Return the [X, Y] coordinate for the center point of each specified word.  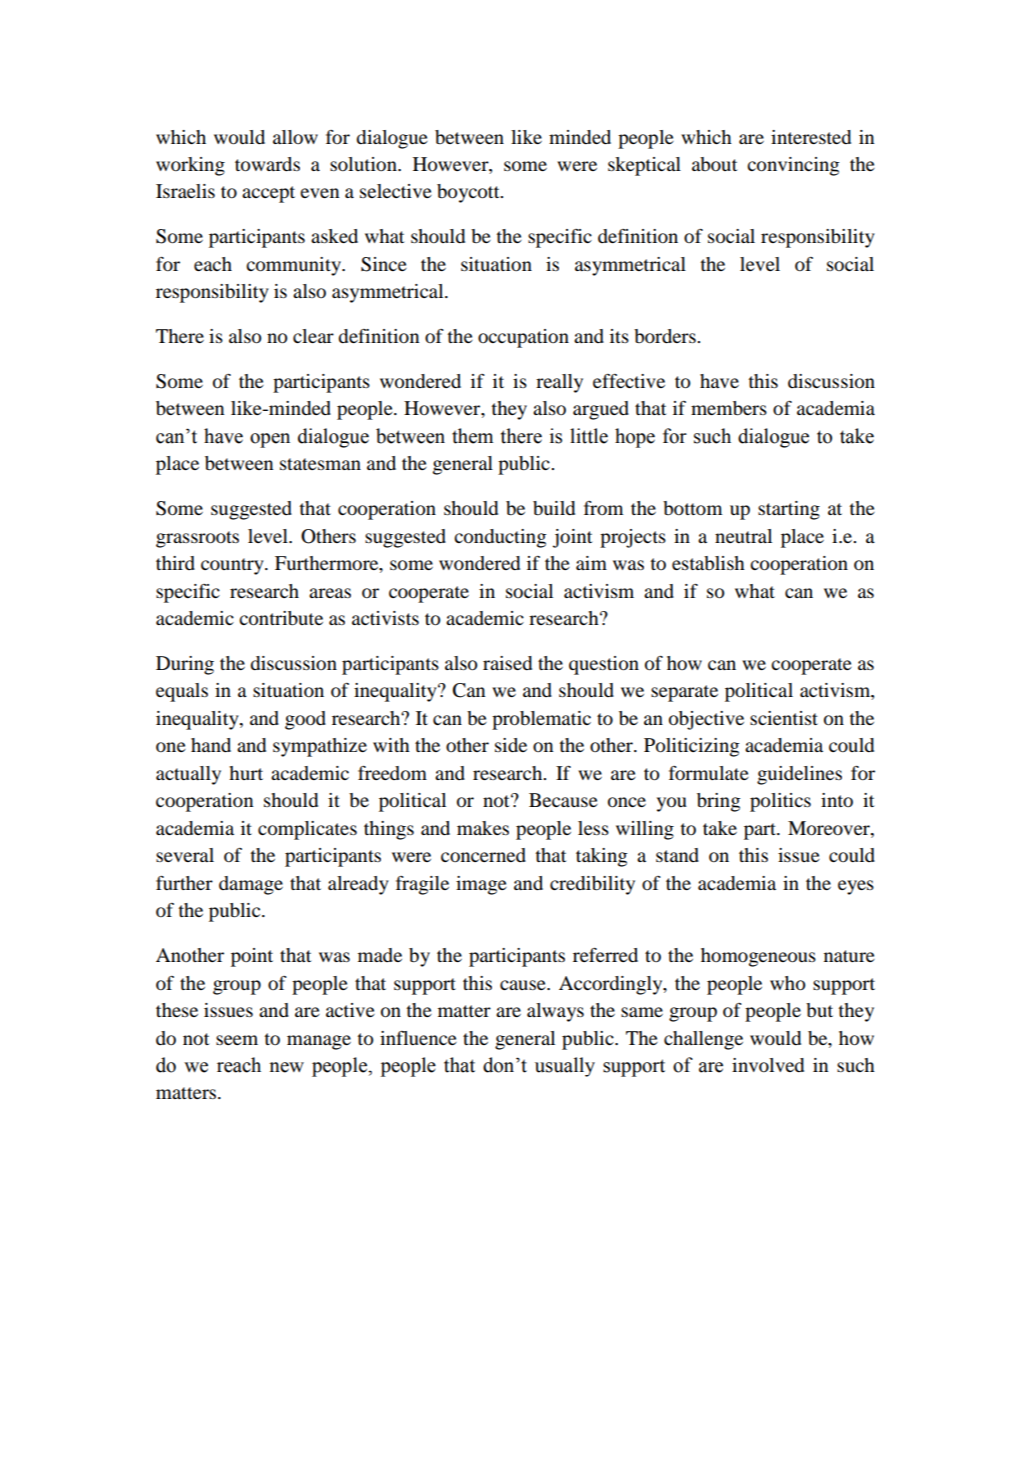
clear [313, 336]
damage [251, 885]
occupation [523, 338]
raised [507, 663]
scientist [784, 718]
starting [789, 510]
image [481, 885]
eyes [856, 887]
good [305, 720]
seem [237, 1040]
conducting [500, 538]
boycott [469, 193]
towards [267, 164]
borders [666, 336]
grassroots [197, 539]
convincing [793, 166]
